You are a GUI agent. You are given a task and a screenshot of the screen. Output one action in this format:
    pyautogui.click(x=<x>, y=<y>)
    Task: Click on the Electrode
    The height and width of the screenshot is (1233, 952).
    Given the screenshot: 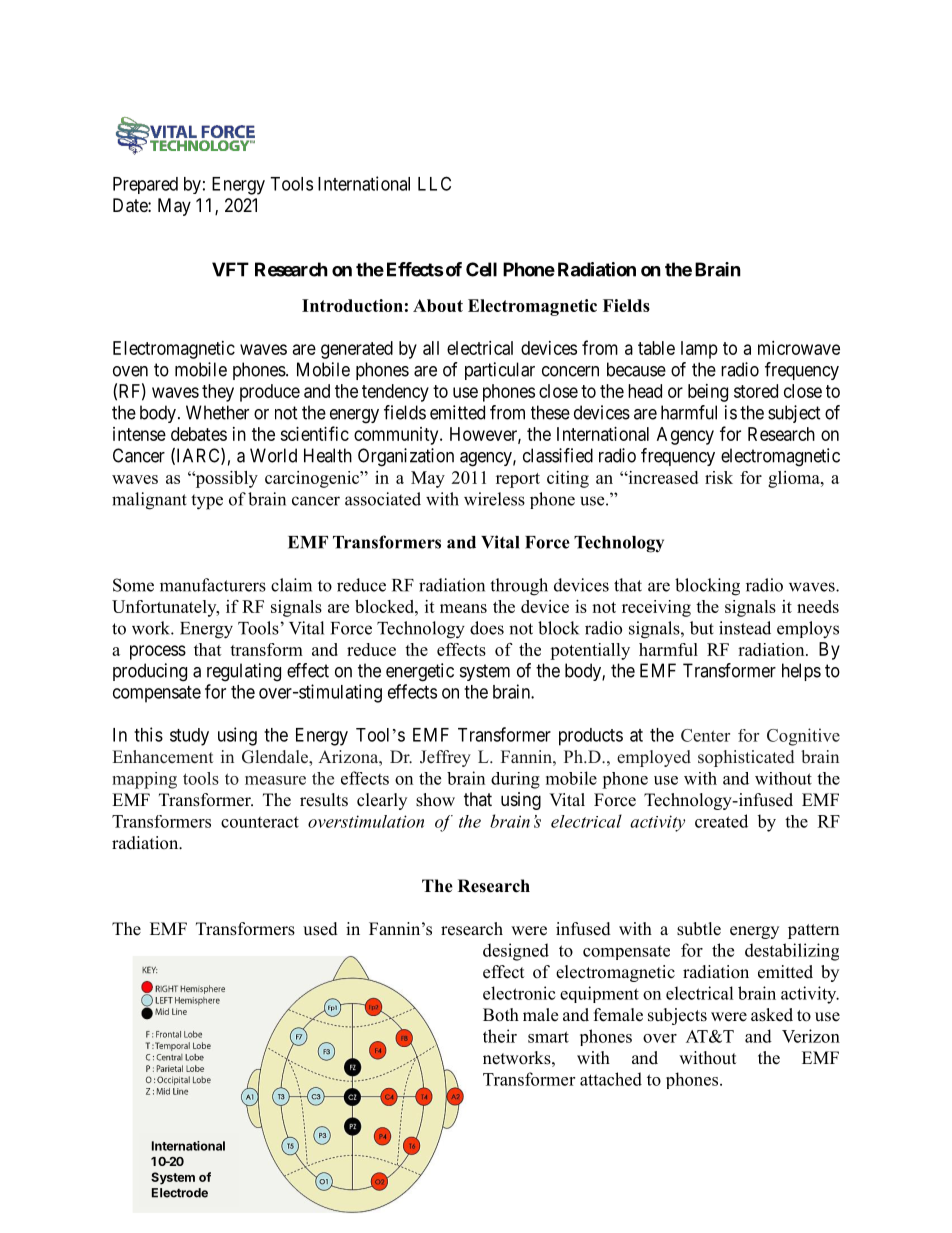 What is the action you would take?
    pyautogui.click(x=180, y=1193)
